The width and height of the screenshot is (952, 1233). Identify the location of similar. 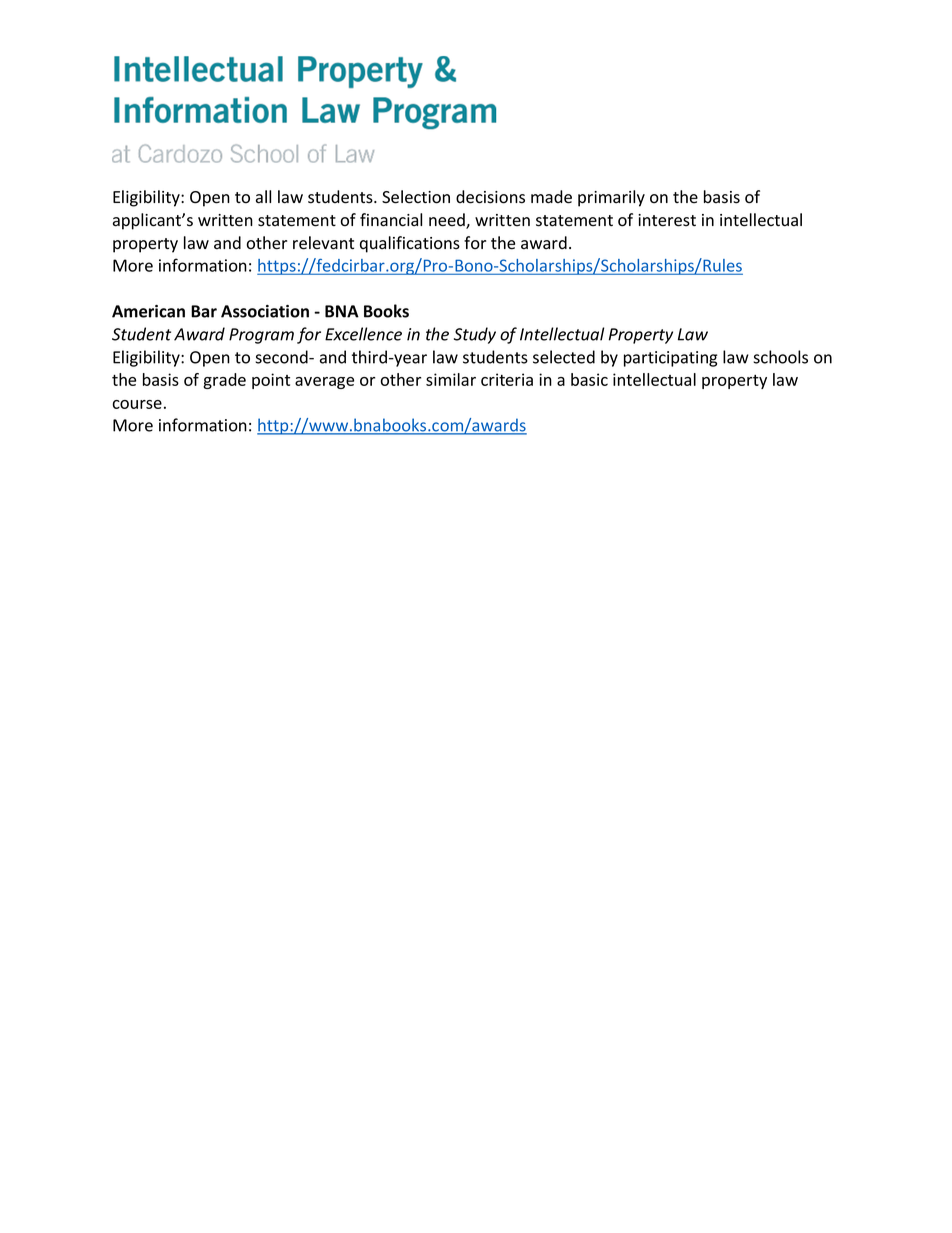
(451, 379).
